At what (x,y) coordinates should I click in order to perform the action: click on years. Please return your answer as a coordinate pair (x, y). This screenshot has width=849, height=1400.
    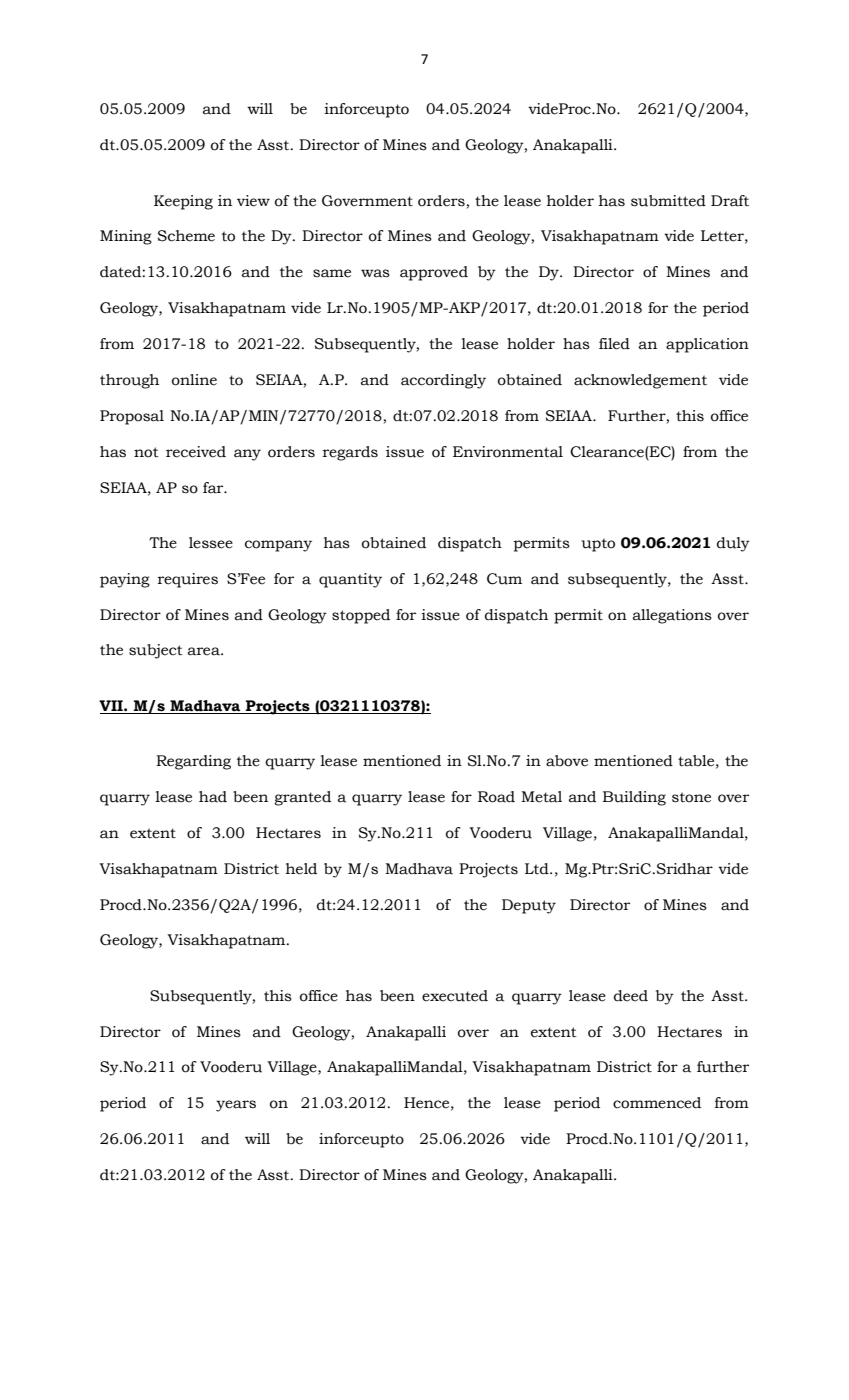
    Looking at the image, I should click on (236, 1106).
